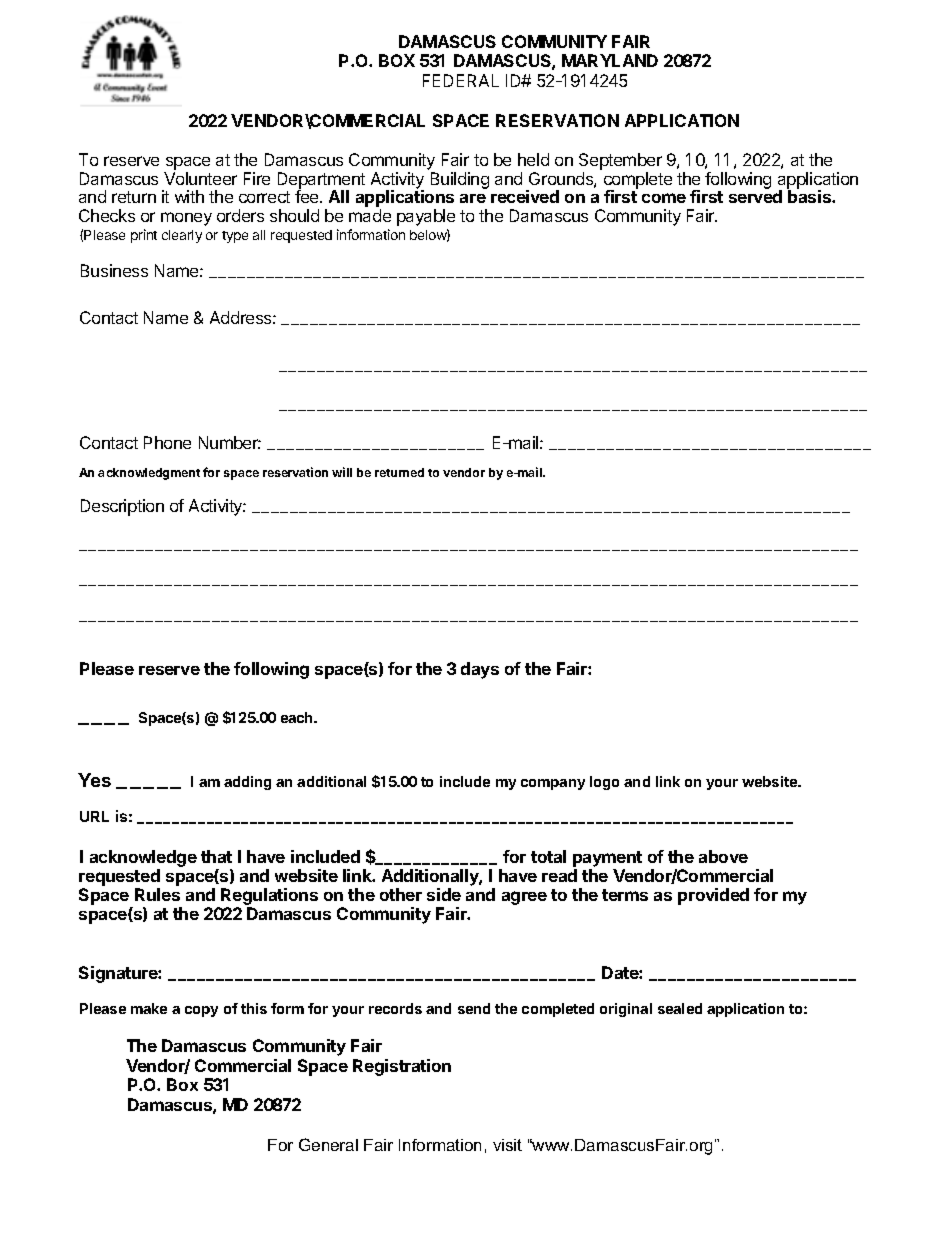  Describe the element at coordinates (122, 507) in the image. I see `Description` at that location.
